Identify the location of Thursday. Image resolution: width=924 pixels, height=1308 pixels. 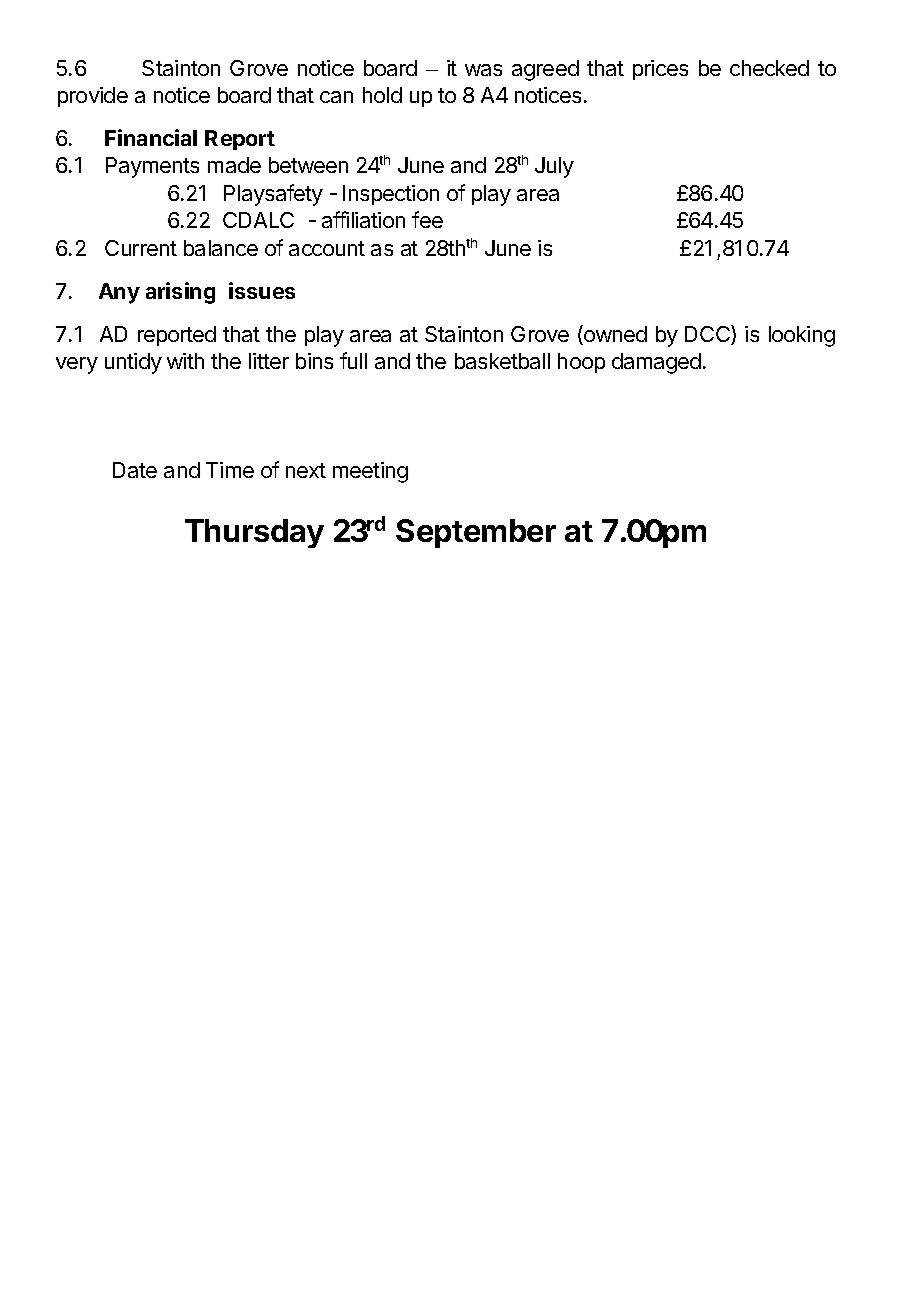
(254, 533).
